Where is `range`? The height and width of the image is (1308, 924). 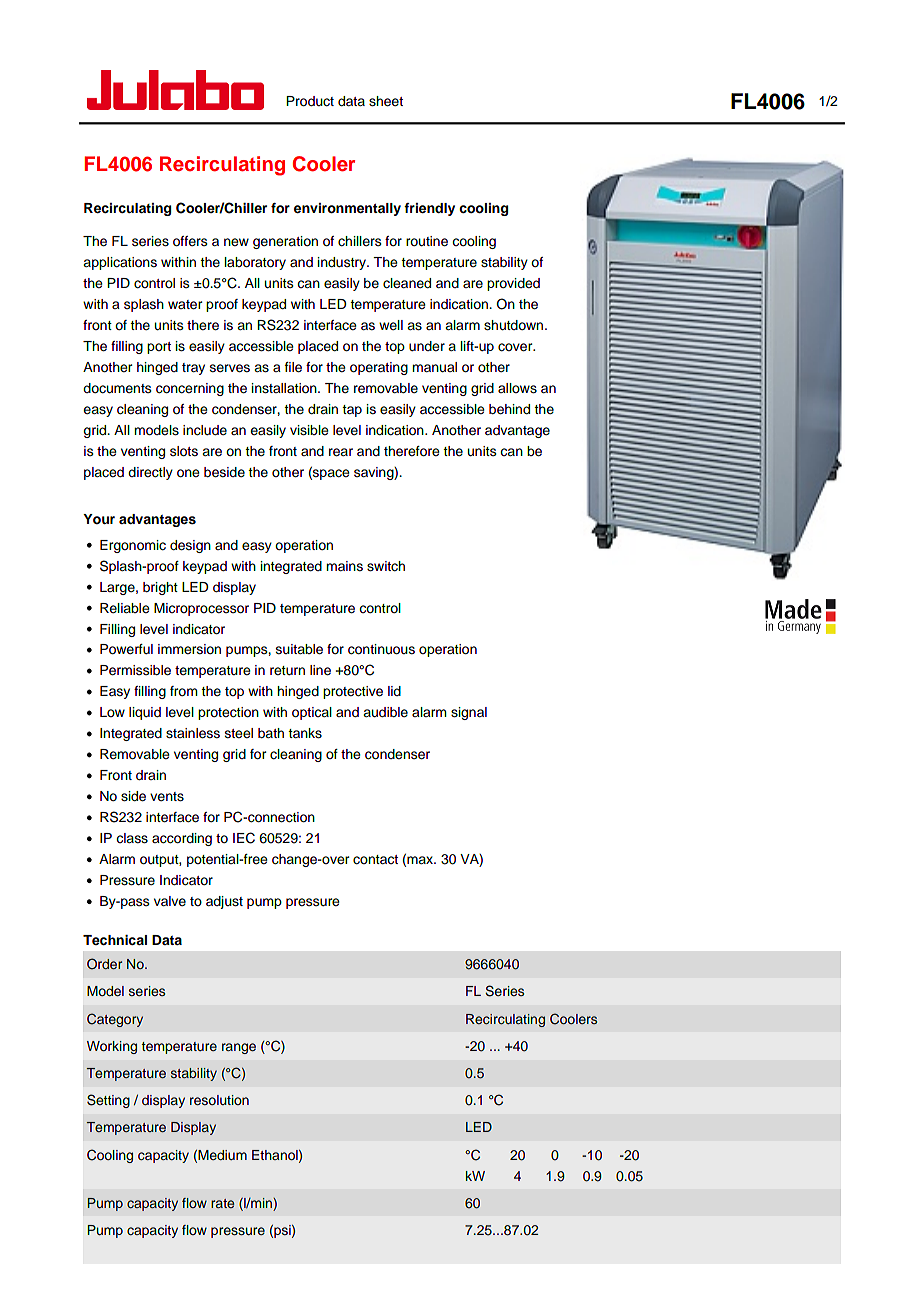
range is located at coordinates (239, 1048).
